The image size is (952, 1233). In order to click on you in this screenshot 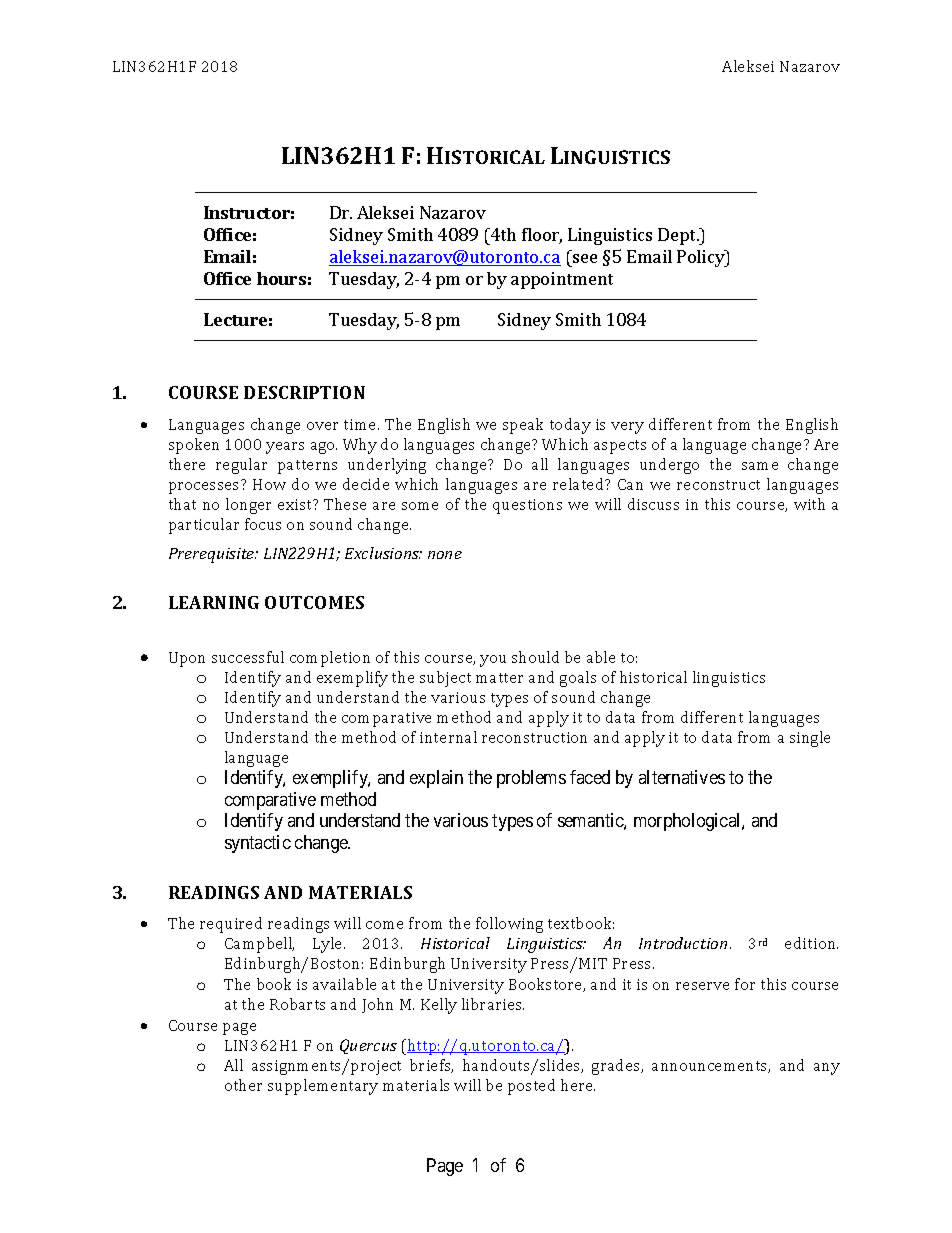, I will do `click(493, 661)`.
